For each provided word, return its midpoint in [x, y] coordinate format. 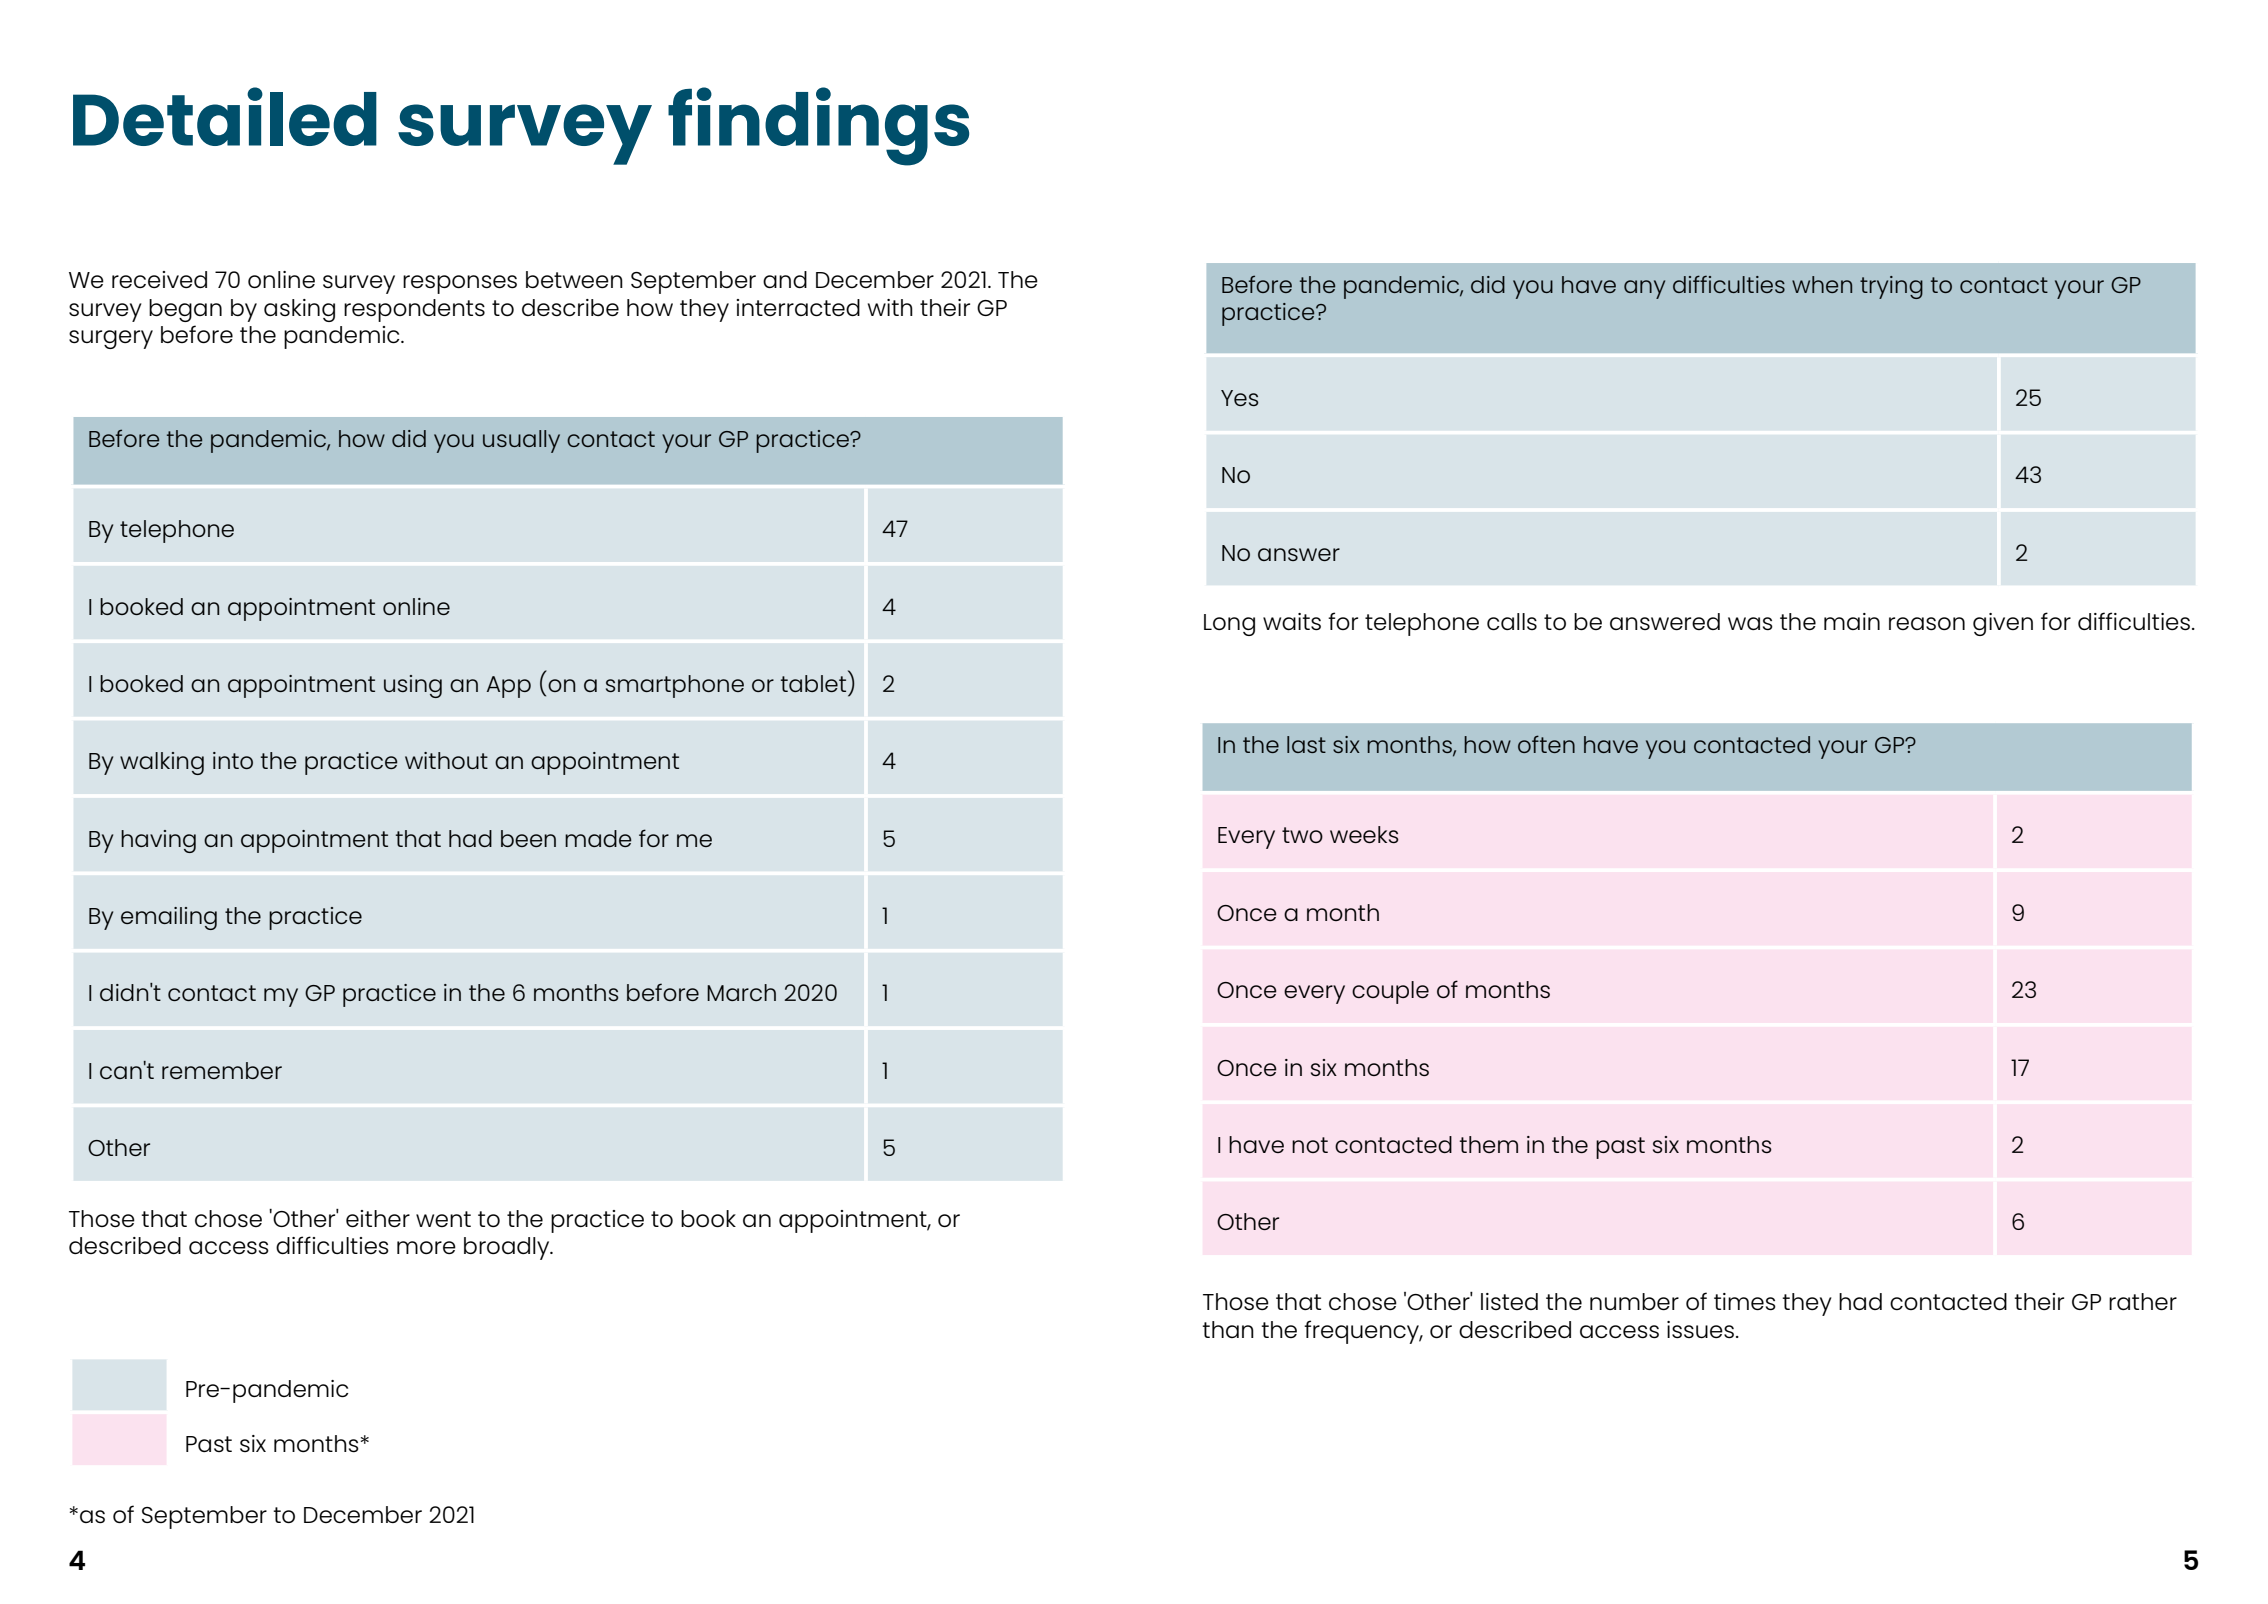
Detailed [225, 116]
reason [1927, 623]
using [413, 686]
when [1822, 284]
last [1306, 744]
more [426, 1247]
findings [818, 126]
